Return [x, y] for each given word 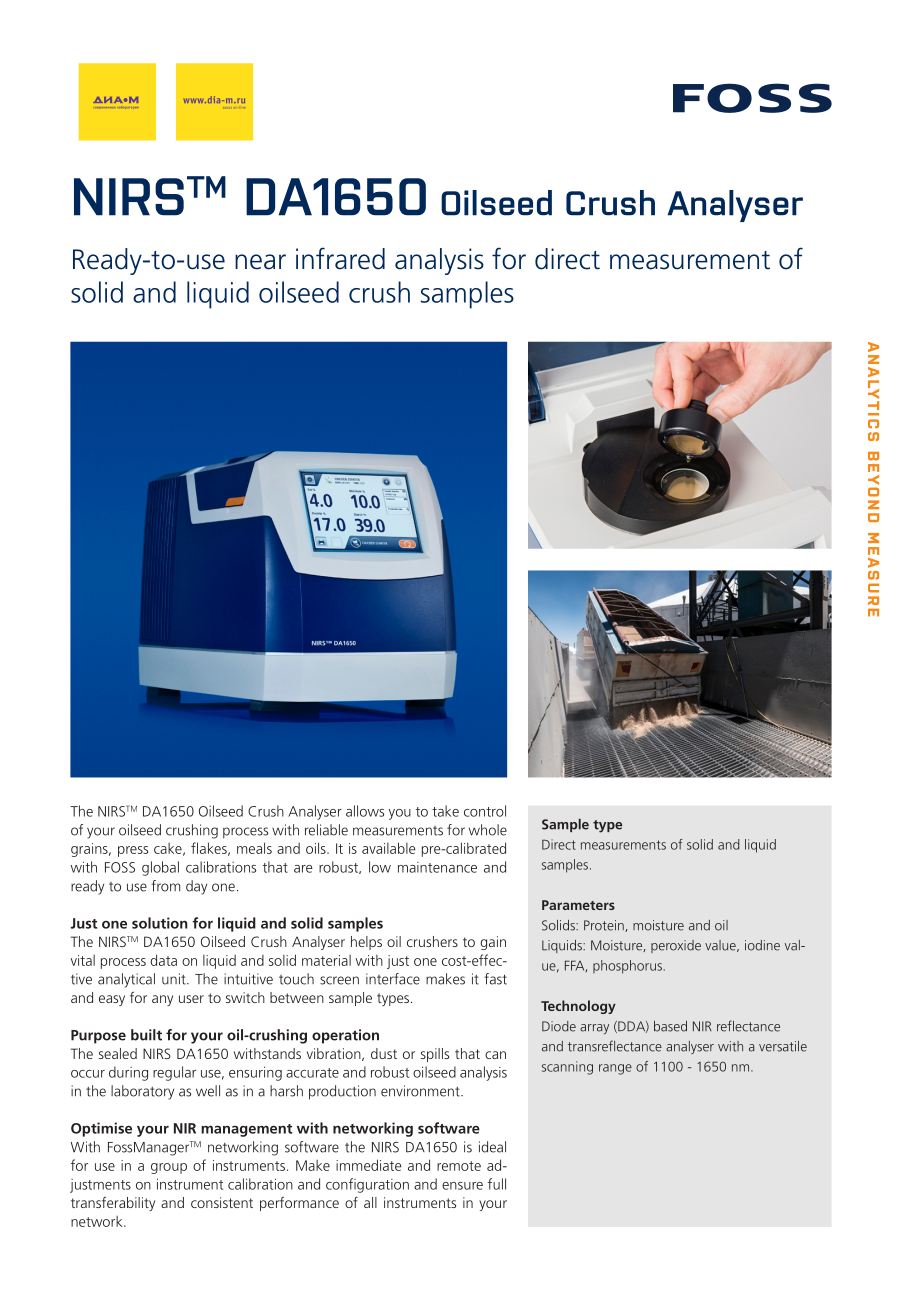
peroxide [676, 946]
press [133, 851]
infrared [340, 258]
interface [393, 979]
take [445, 811]
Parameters [578, 905]
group [169, 1168]
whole [488, 830]
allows [365, 811]
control [485, 811]
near [260, 262]
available [388, 848]
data [163, 960]
